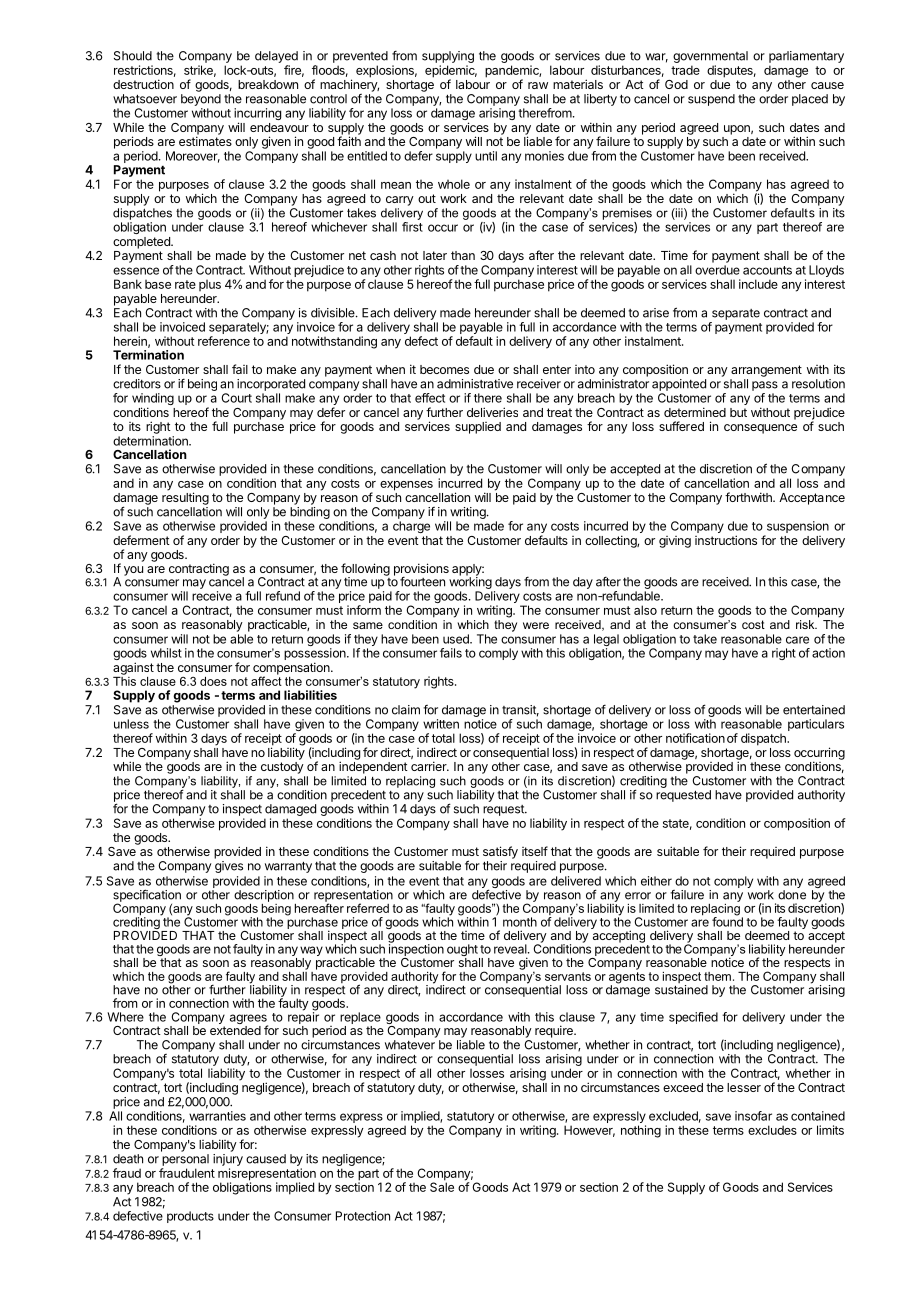  Describe the element at coordinates (727, 921) in the image. I see `found` at that location.
